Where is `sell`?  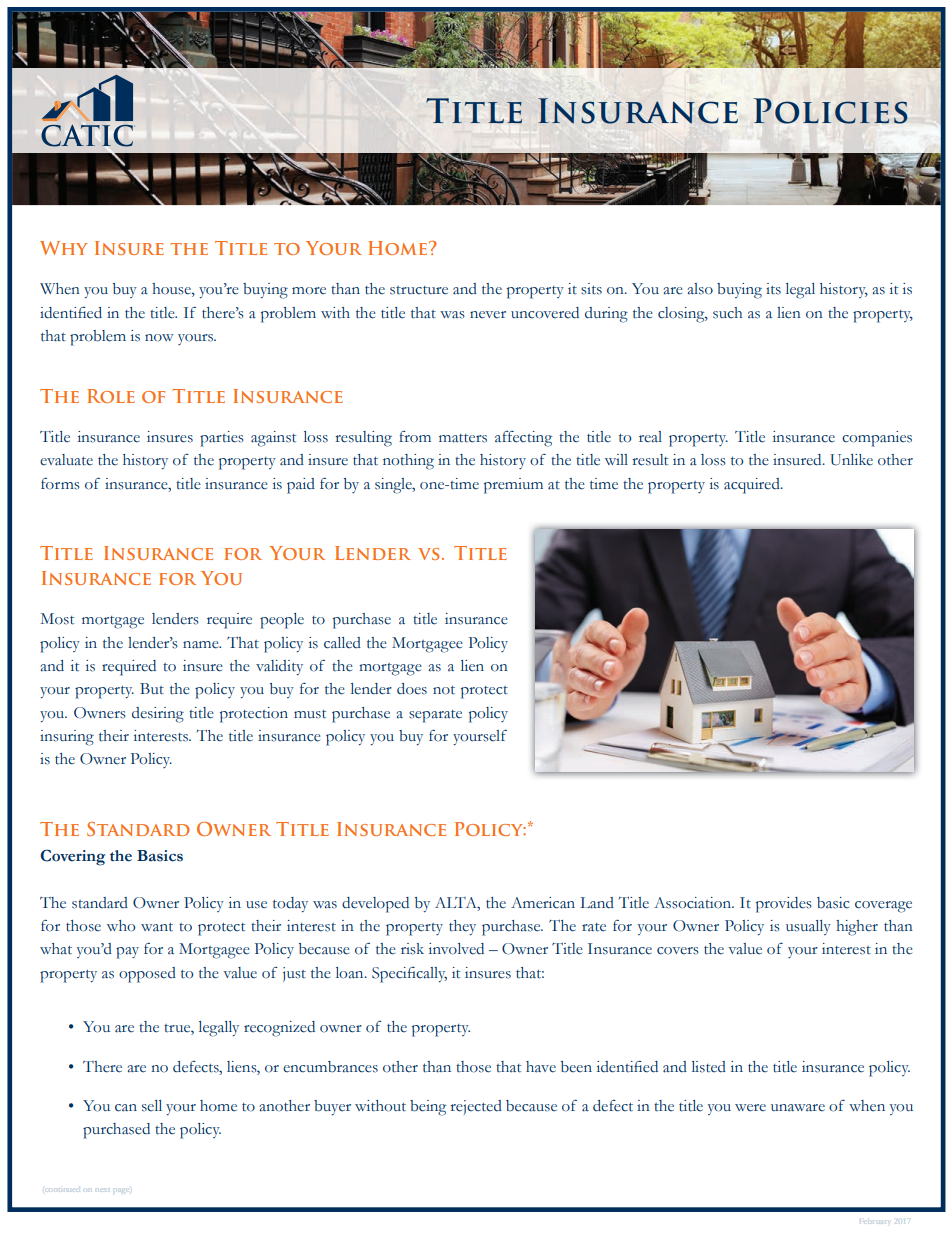
sell is located at coordinates (152, 1106).
